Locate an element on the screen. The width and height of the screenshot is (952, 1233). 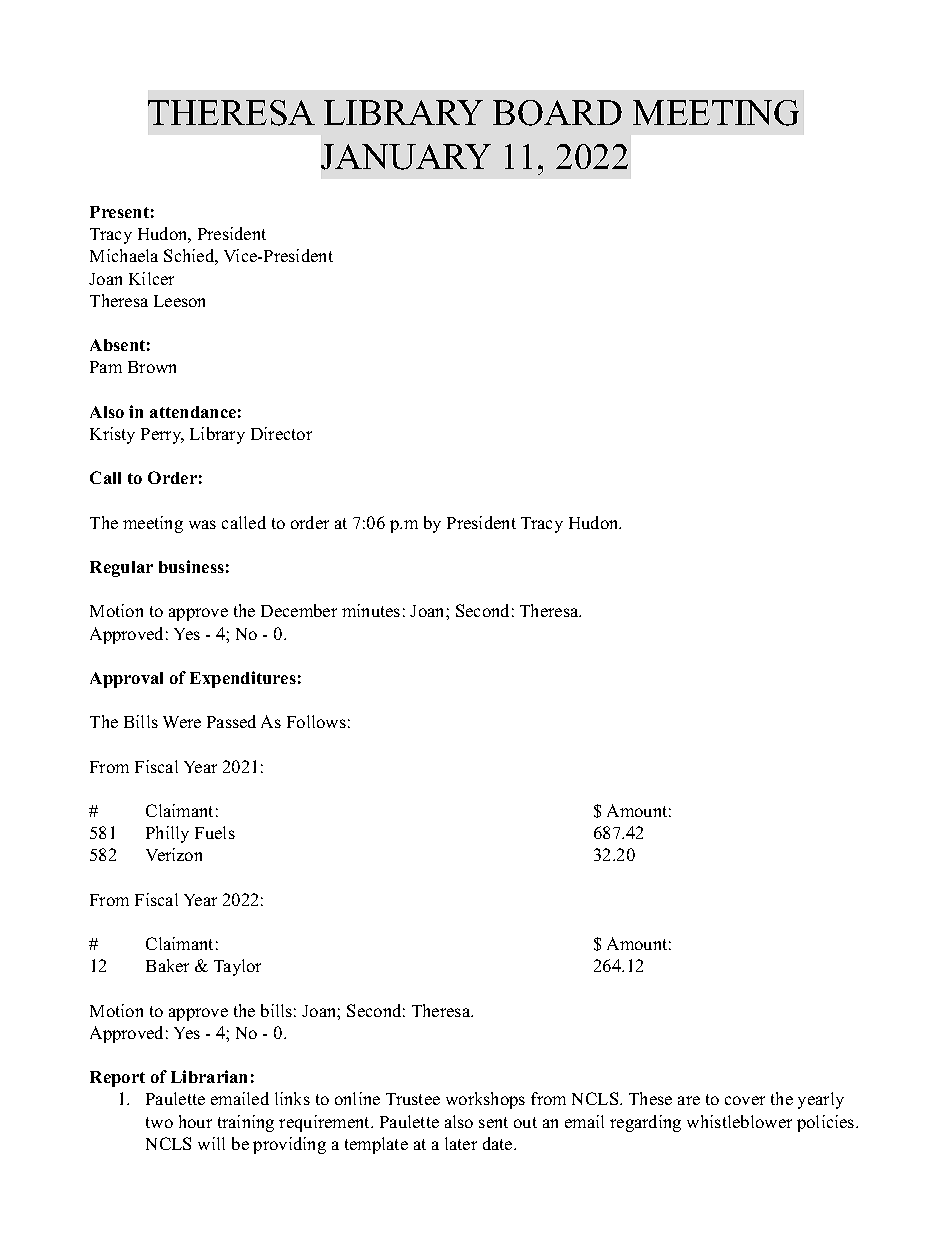
BOARD is located at coordinates (557, 113).
